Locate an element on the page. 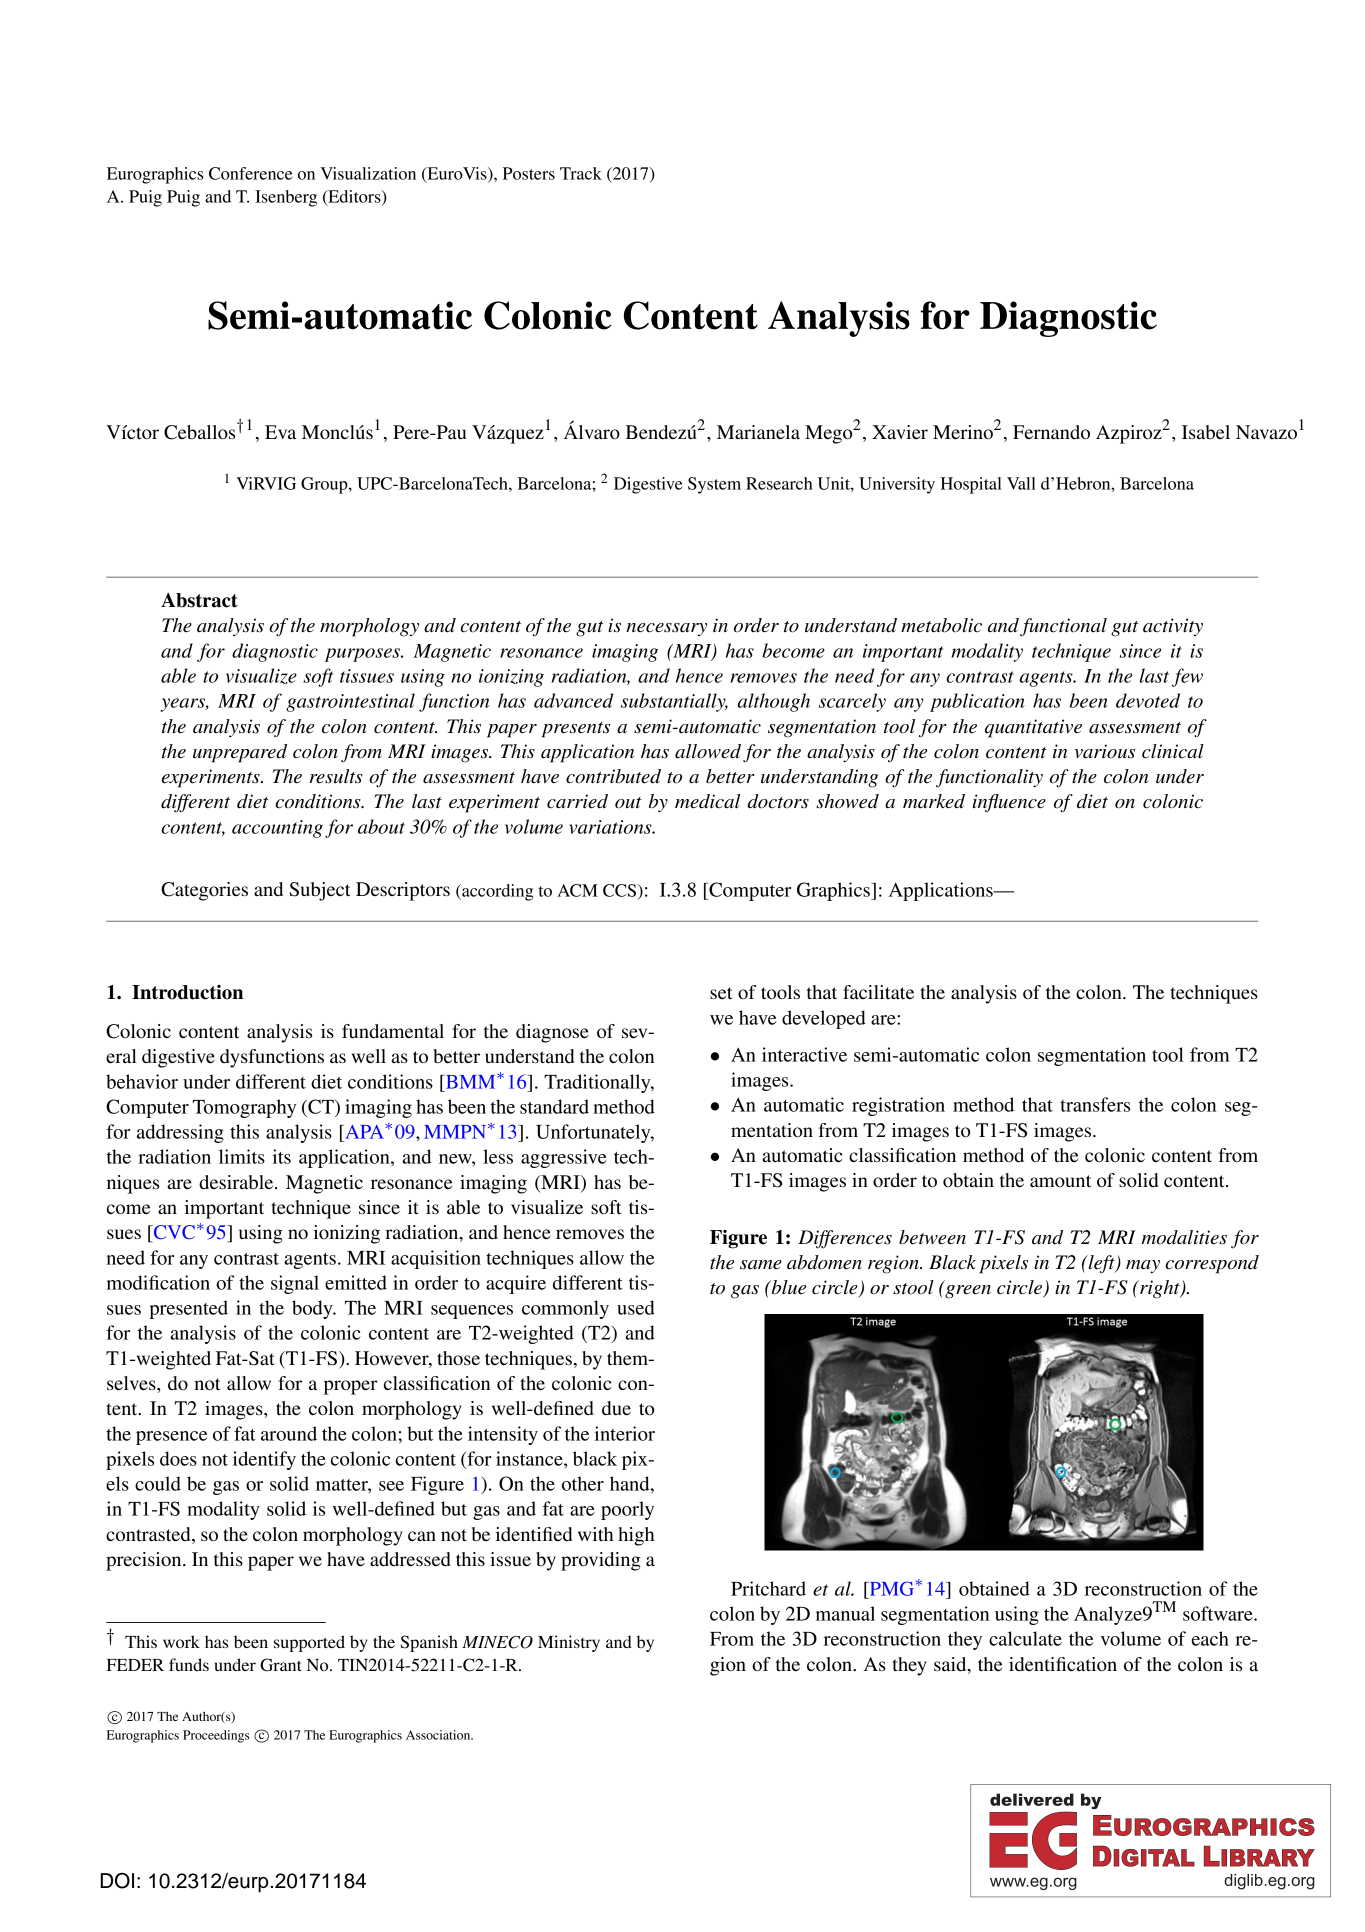 This document has width=1365, height=1932. necessary is located at coordinates (666, 629).
